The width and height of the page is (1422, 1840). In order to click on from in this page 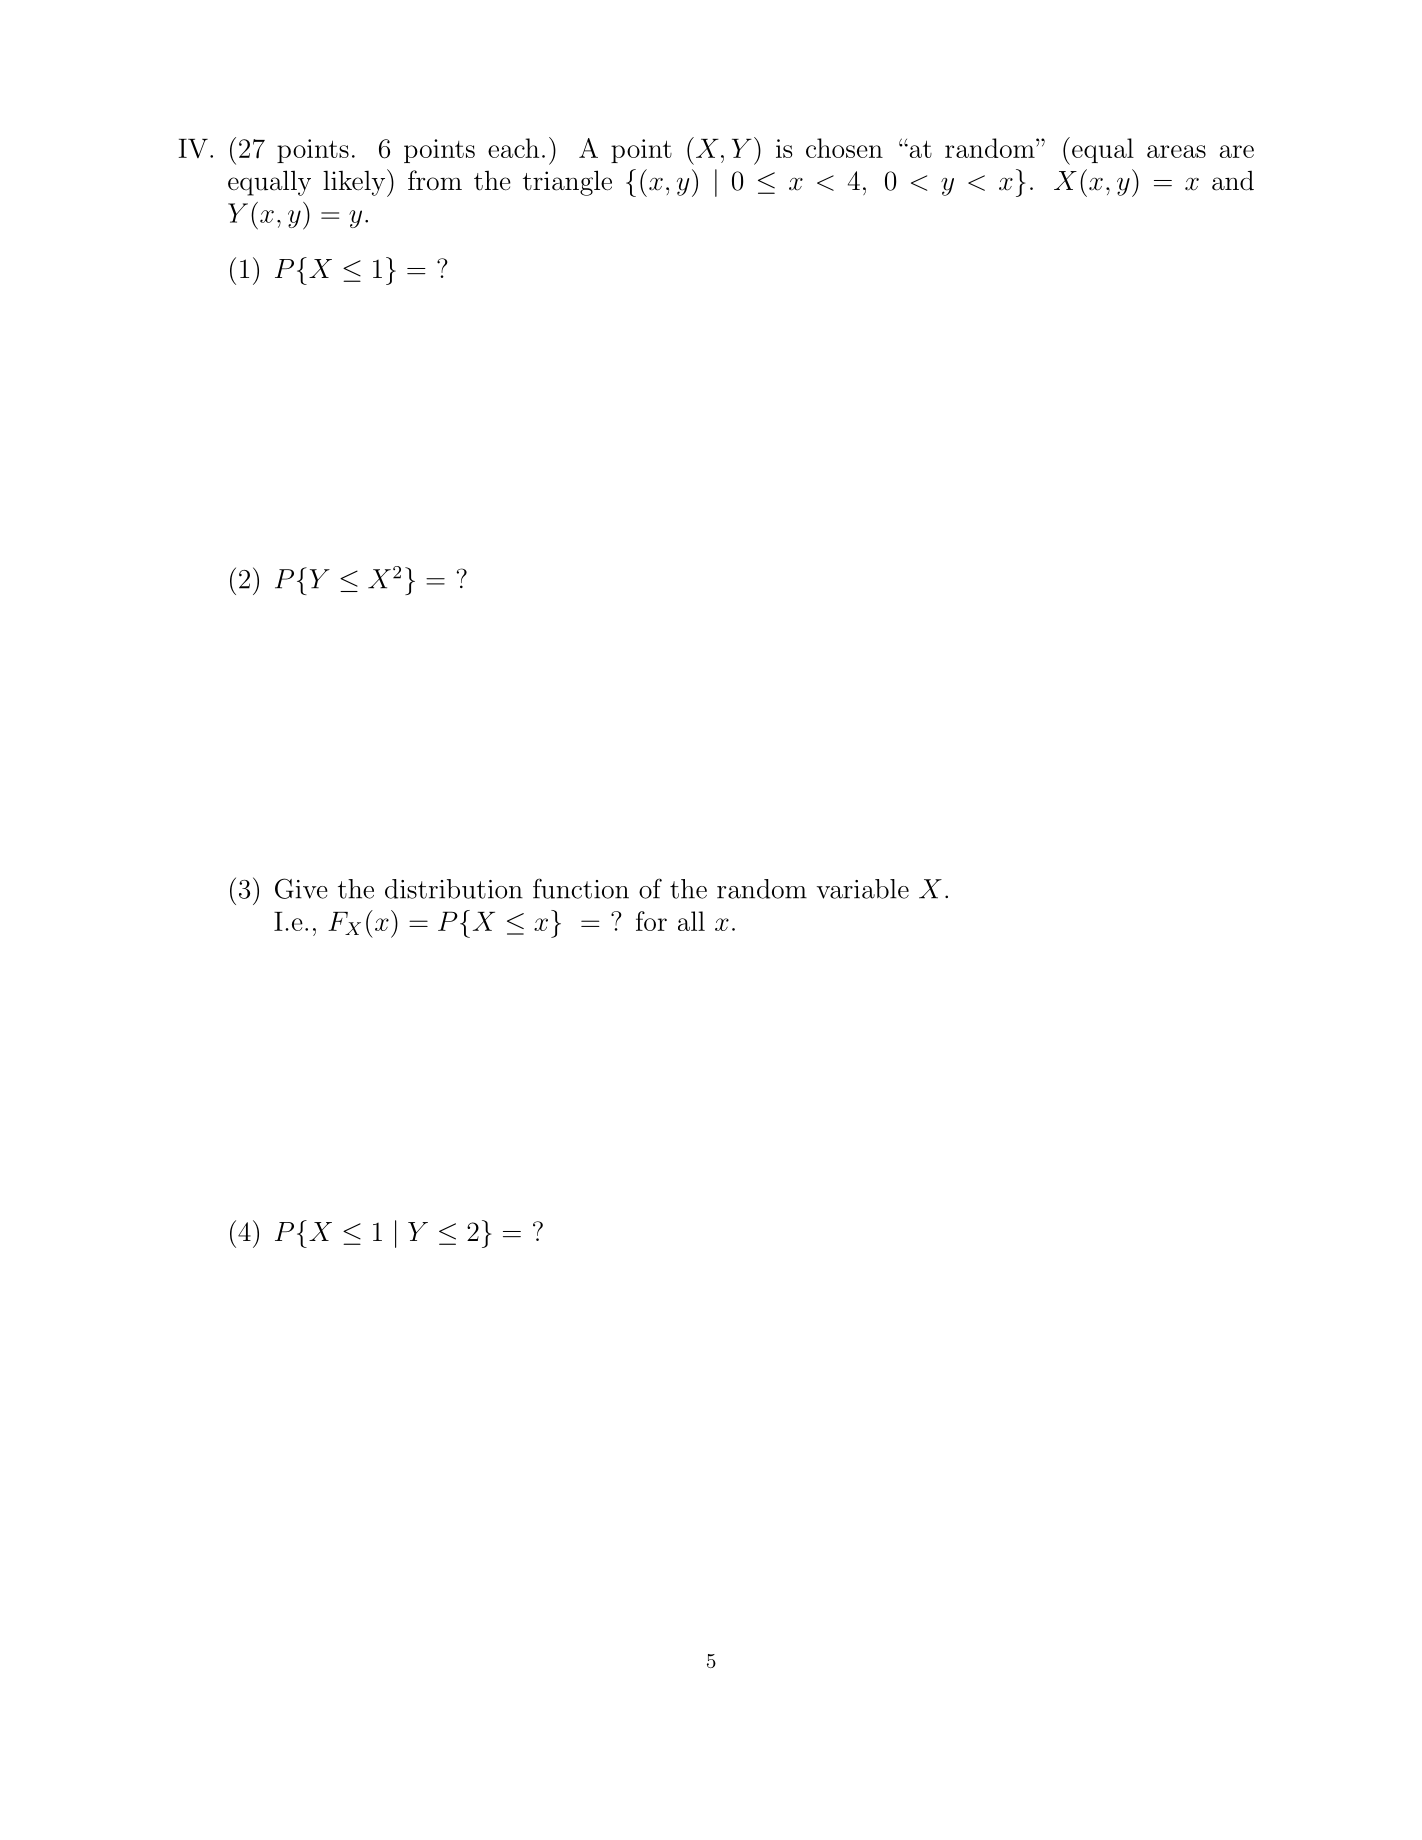, I will do `click(435, 180)`.
